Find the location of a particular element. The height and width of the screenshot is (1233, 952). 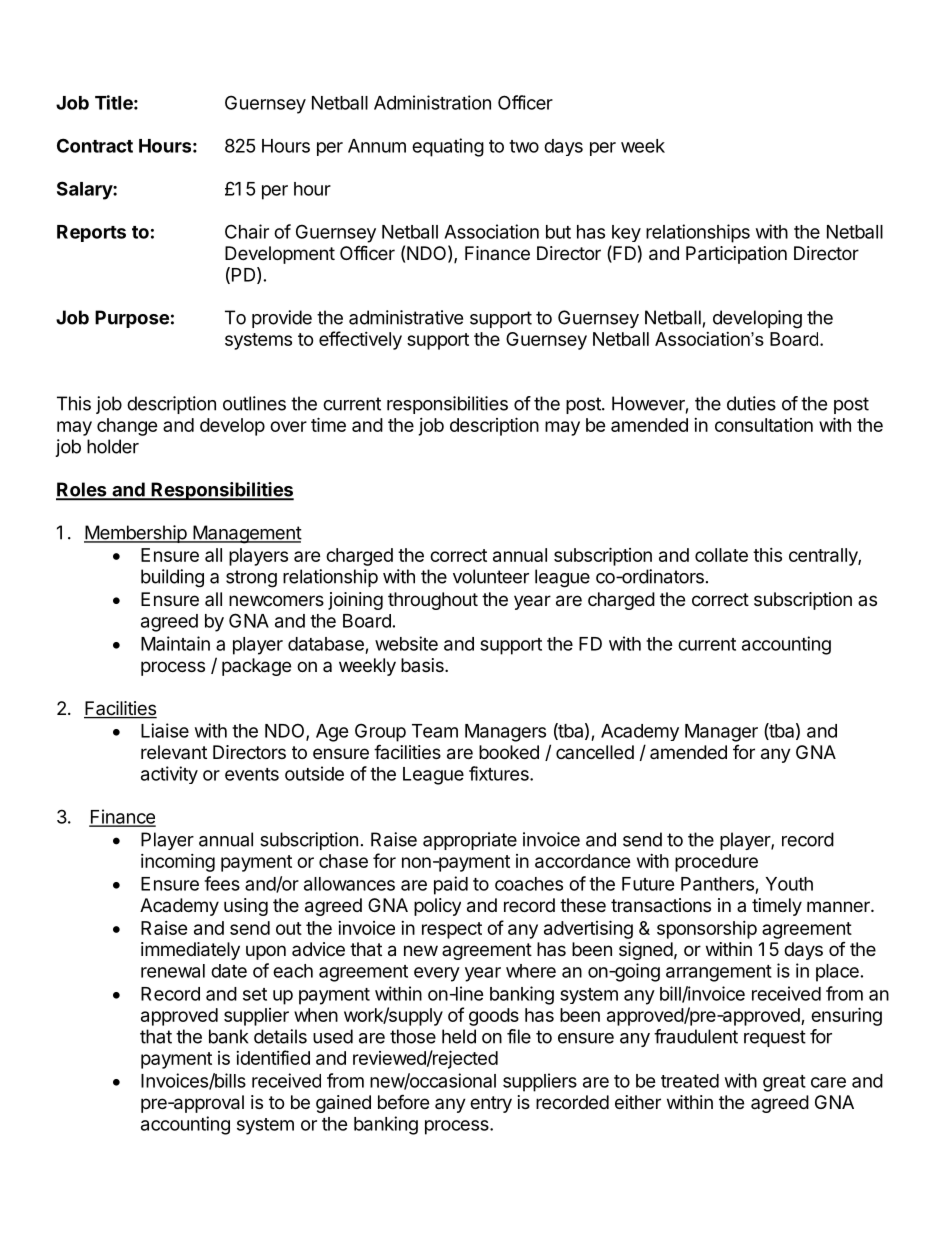

entry is located at coordinates (491, 1104).
